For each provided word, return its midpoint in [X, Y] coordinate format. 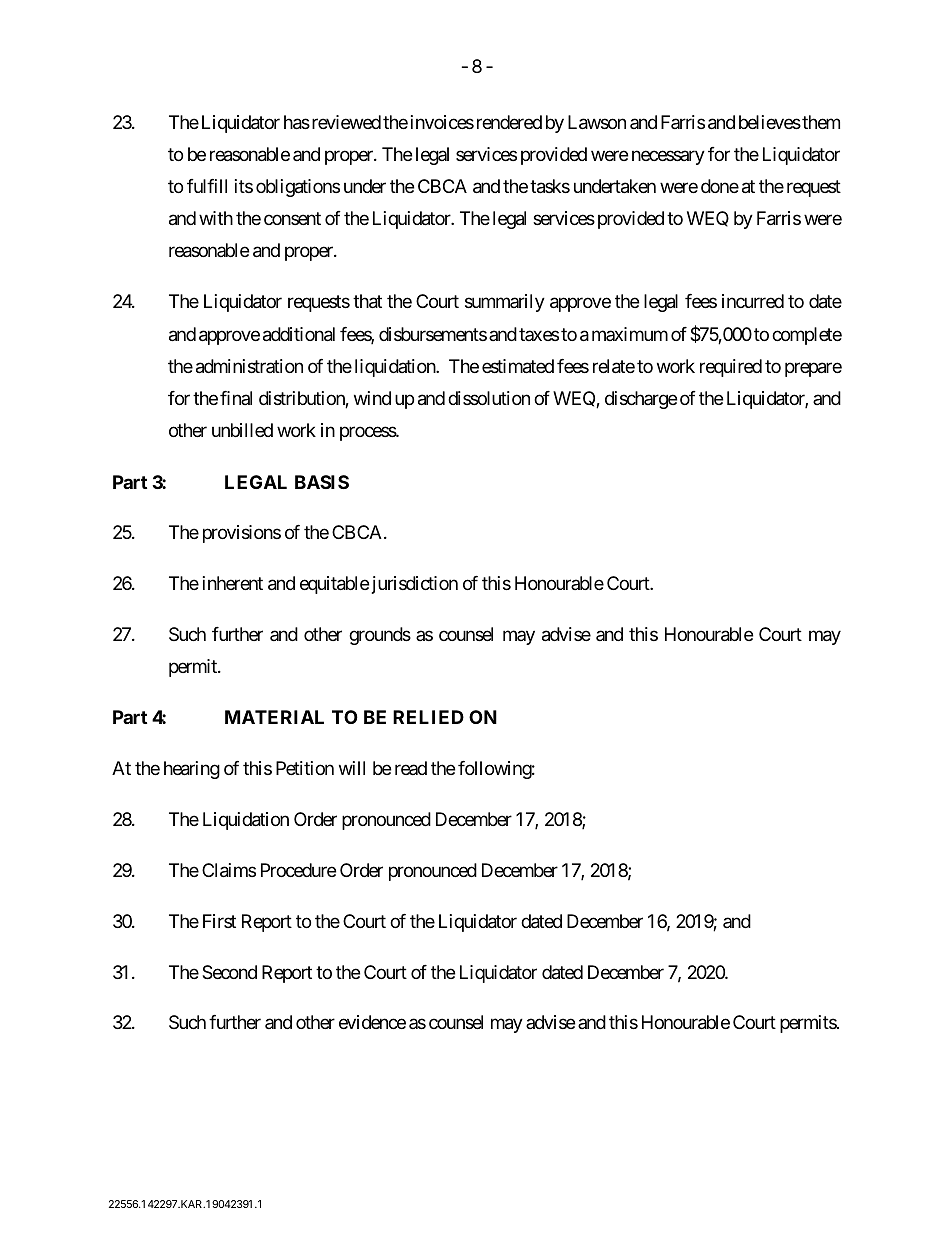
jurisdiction [415, 585]
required [731, 368]
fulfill [207, 186]
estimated [518, 366]
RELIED [428, 717]
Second [229, 972]
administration [249, 366]
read [411, 768]
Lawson [597, 122]
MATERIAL [274, 717]
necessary [668, 157]
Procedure [298, 870]
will [352, 768]
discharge [641, 400]
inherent [233, 583]
